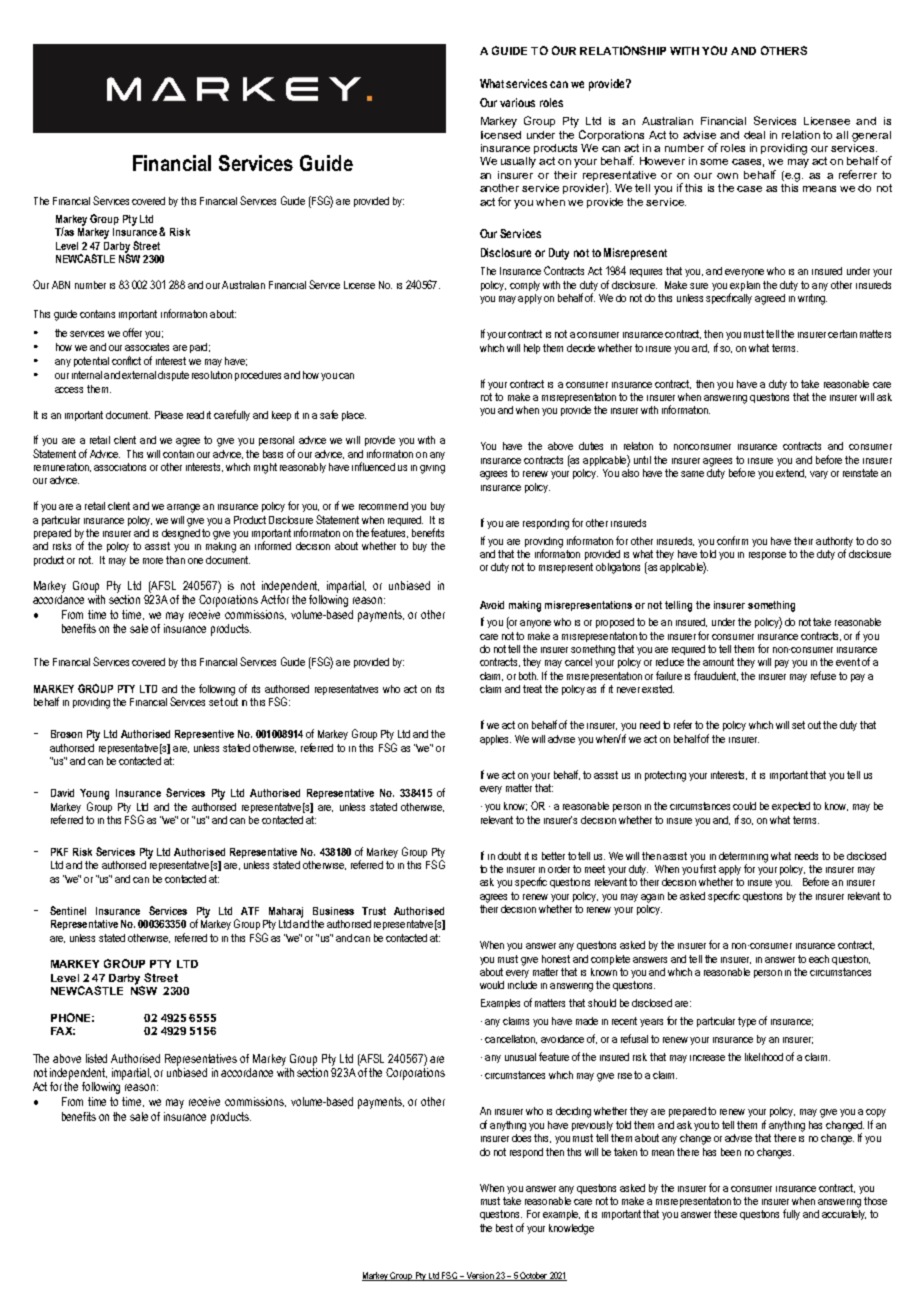 The width and height of the screenshot is (924, 1308). I want to click on best, so click(504, 1228).
